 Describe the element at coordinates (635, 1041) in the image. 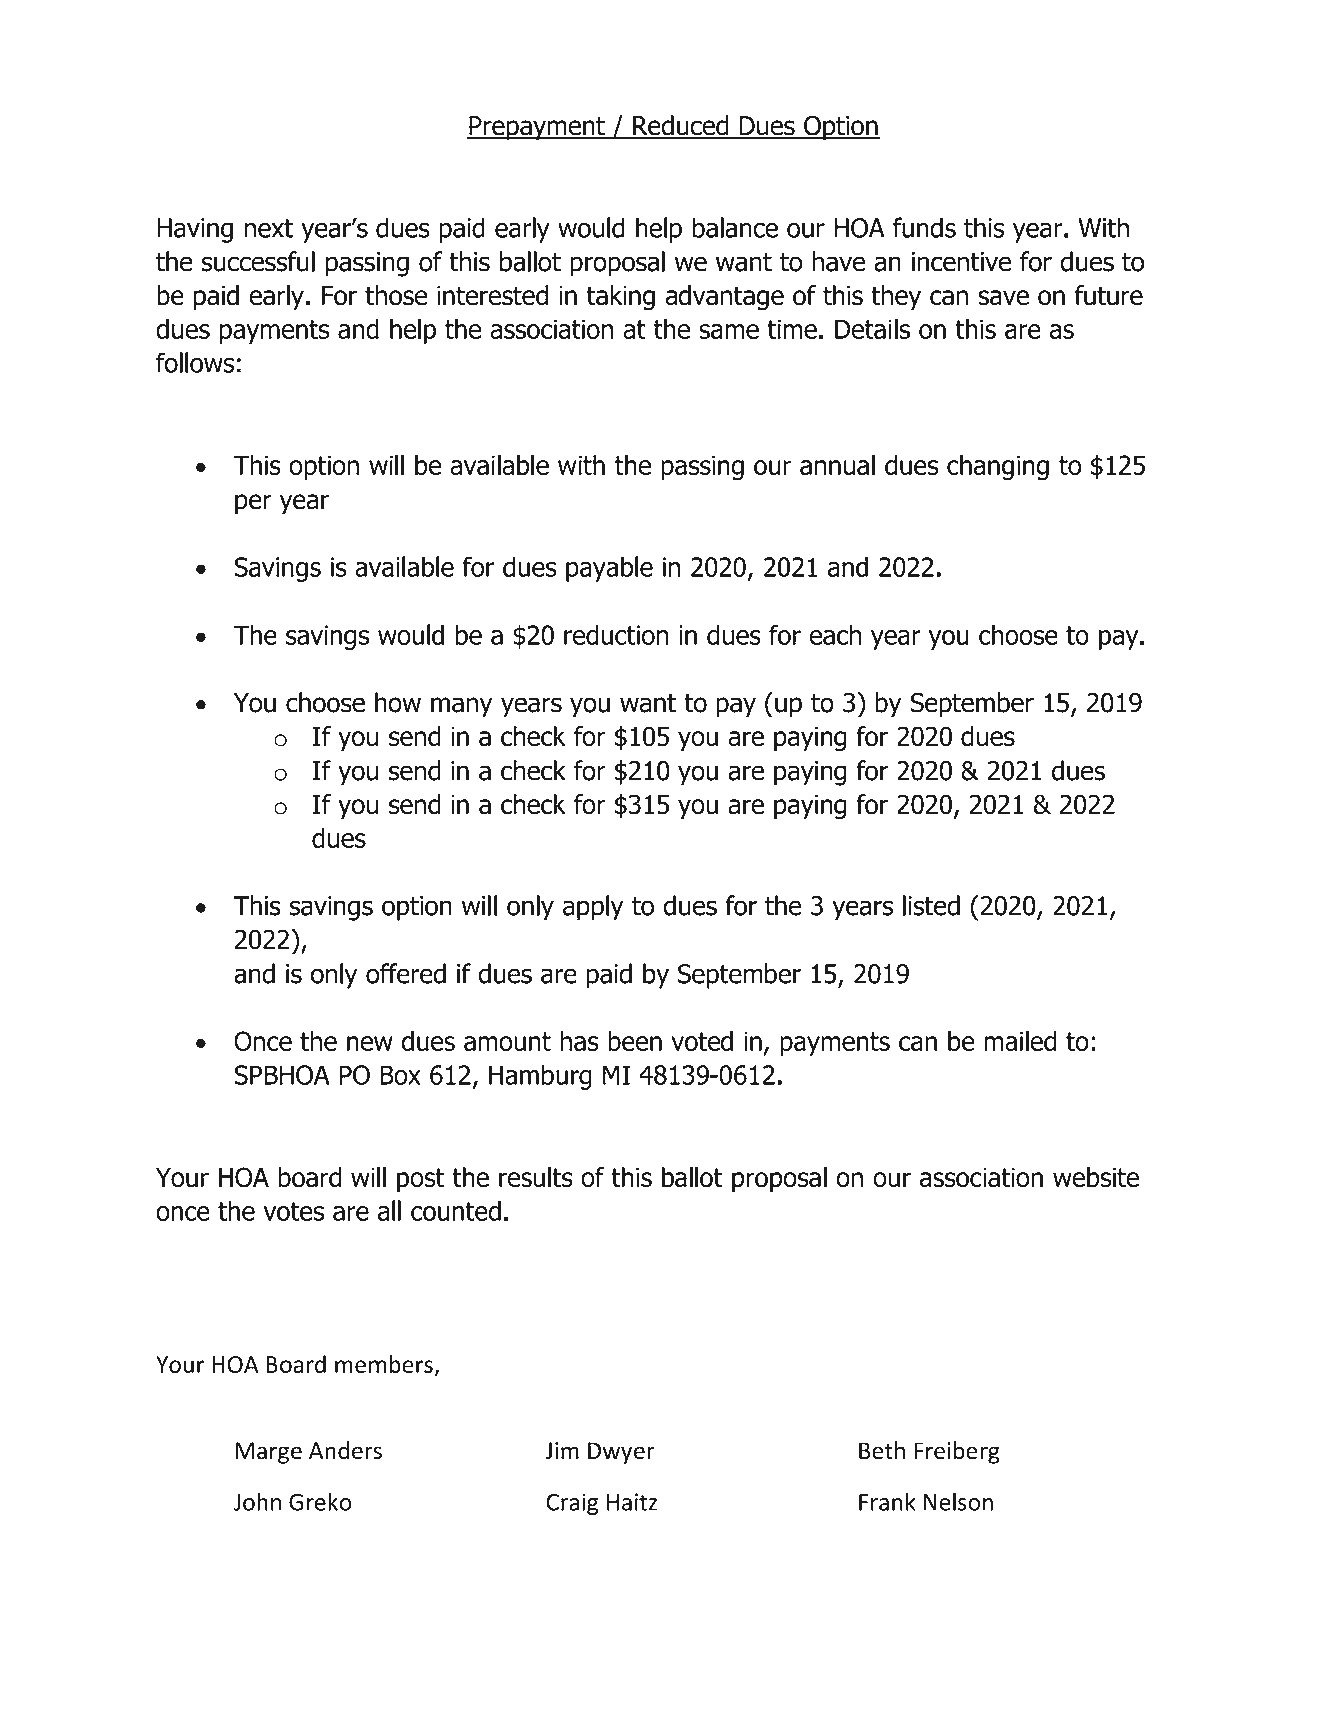

I see `been` at that location.
